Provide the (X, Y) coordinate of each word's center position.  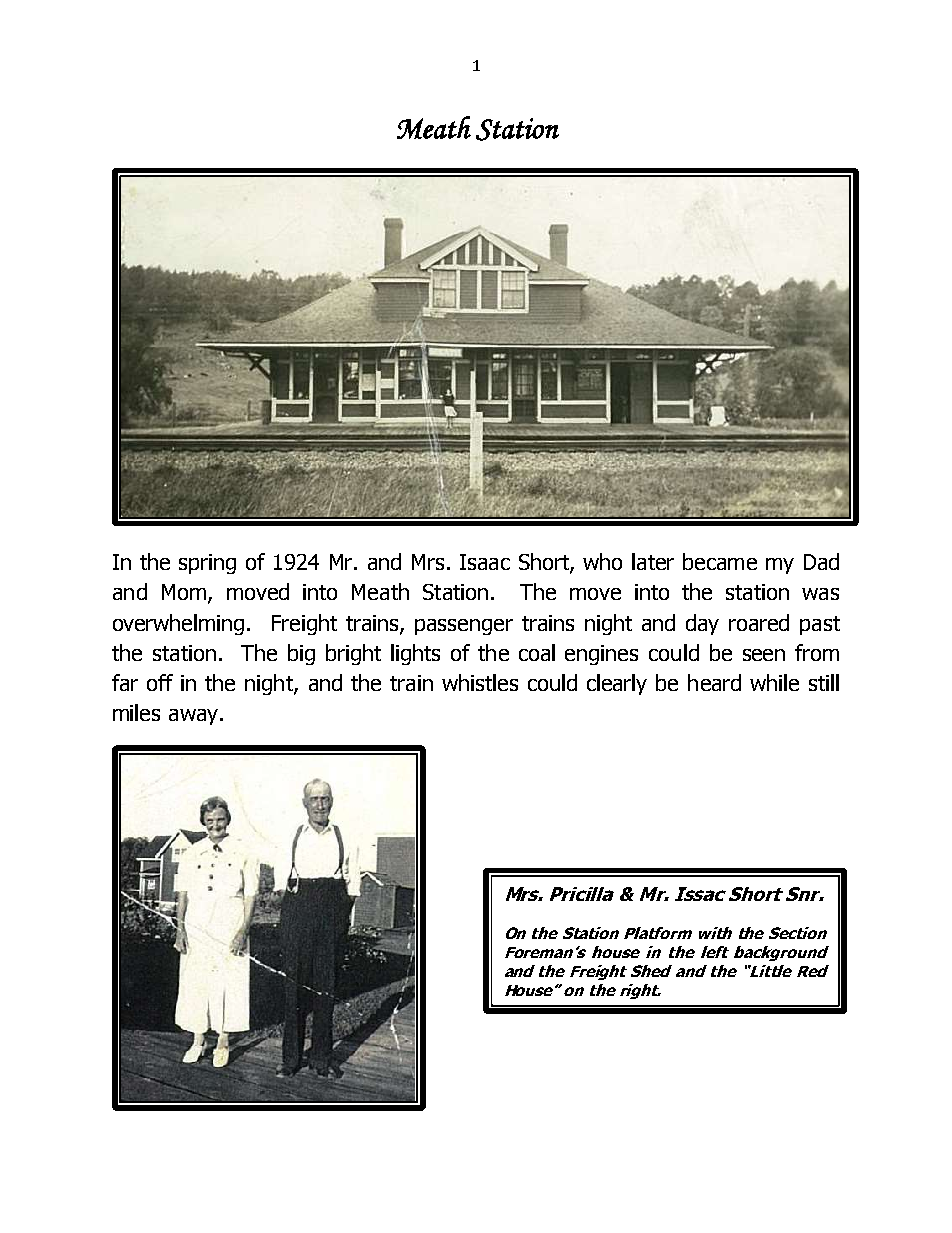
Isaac (485, 562)
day (702, 624)
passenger (464, 627)
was (820, 594)
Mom (184, 592)
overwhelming (178, 624)
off (160, 682)
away (195, 717)
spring (207, 564)
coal (537, 652)
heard (714, 682)
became (720, 561)
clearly (617, 684)
